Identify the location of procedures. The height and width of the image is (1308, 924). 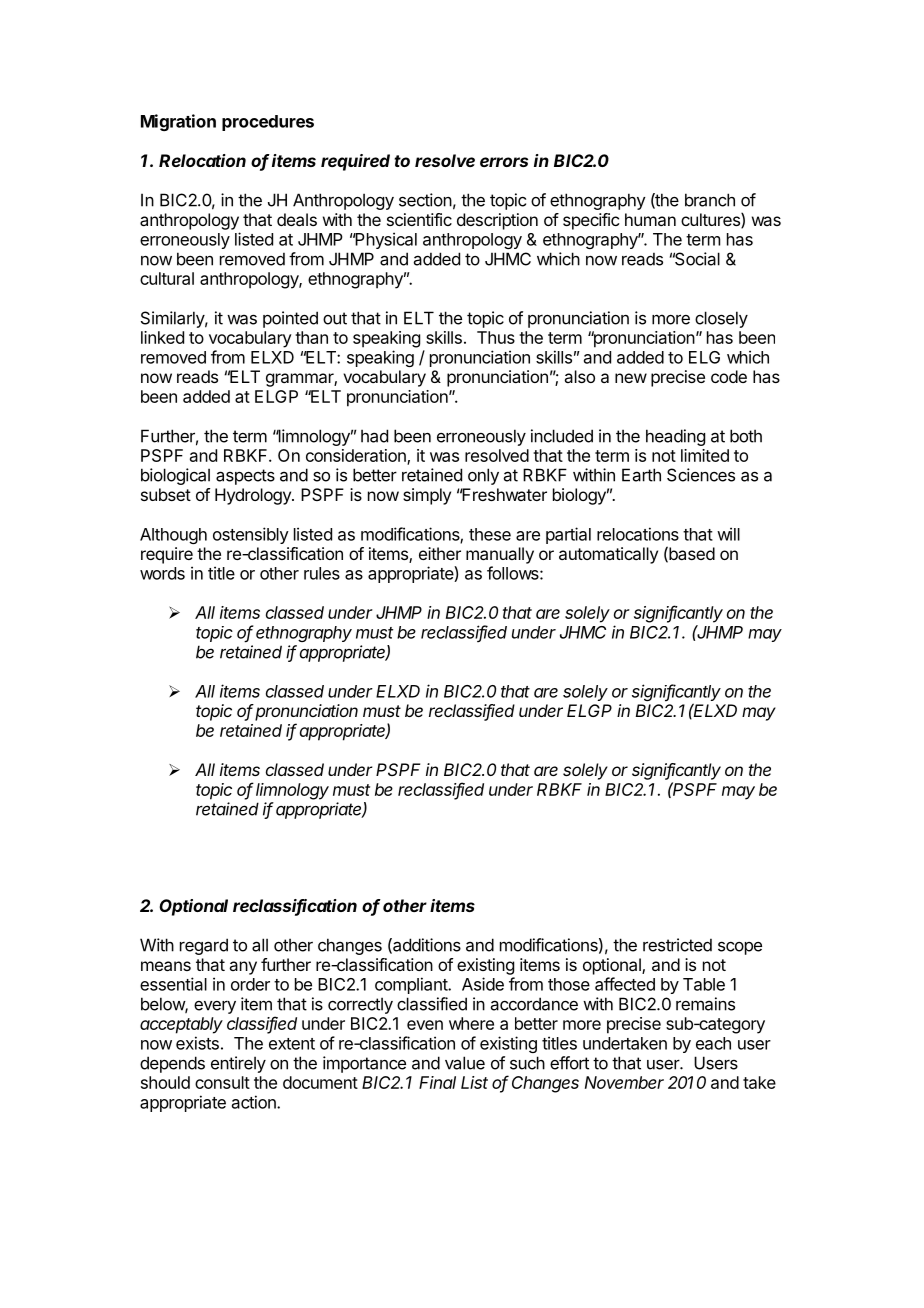
(268, 123).
